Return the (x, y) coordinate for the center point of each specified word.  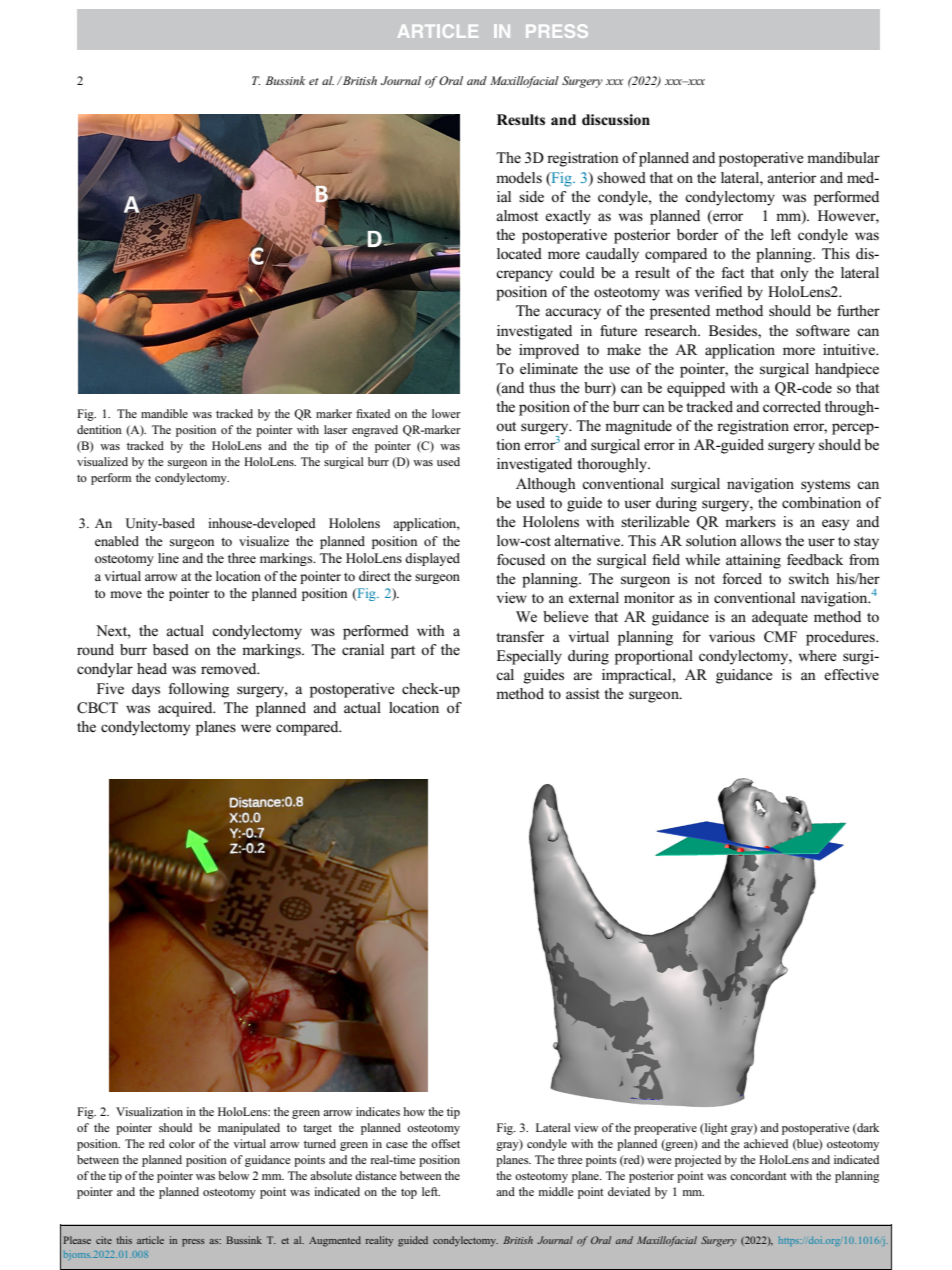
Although (546, 485)
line (168, 558)
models (519, 177)
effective (851, 674)
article (150, 1240)
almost (517, 215)
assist (583, 693)
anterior (791, 177)
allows (760, 540)
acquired (186, 709)
